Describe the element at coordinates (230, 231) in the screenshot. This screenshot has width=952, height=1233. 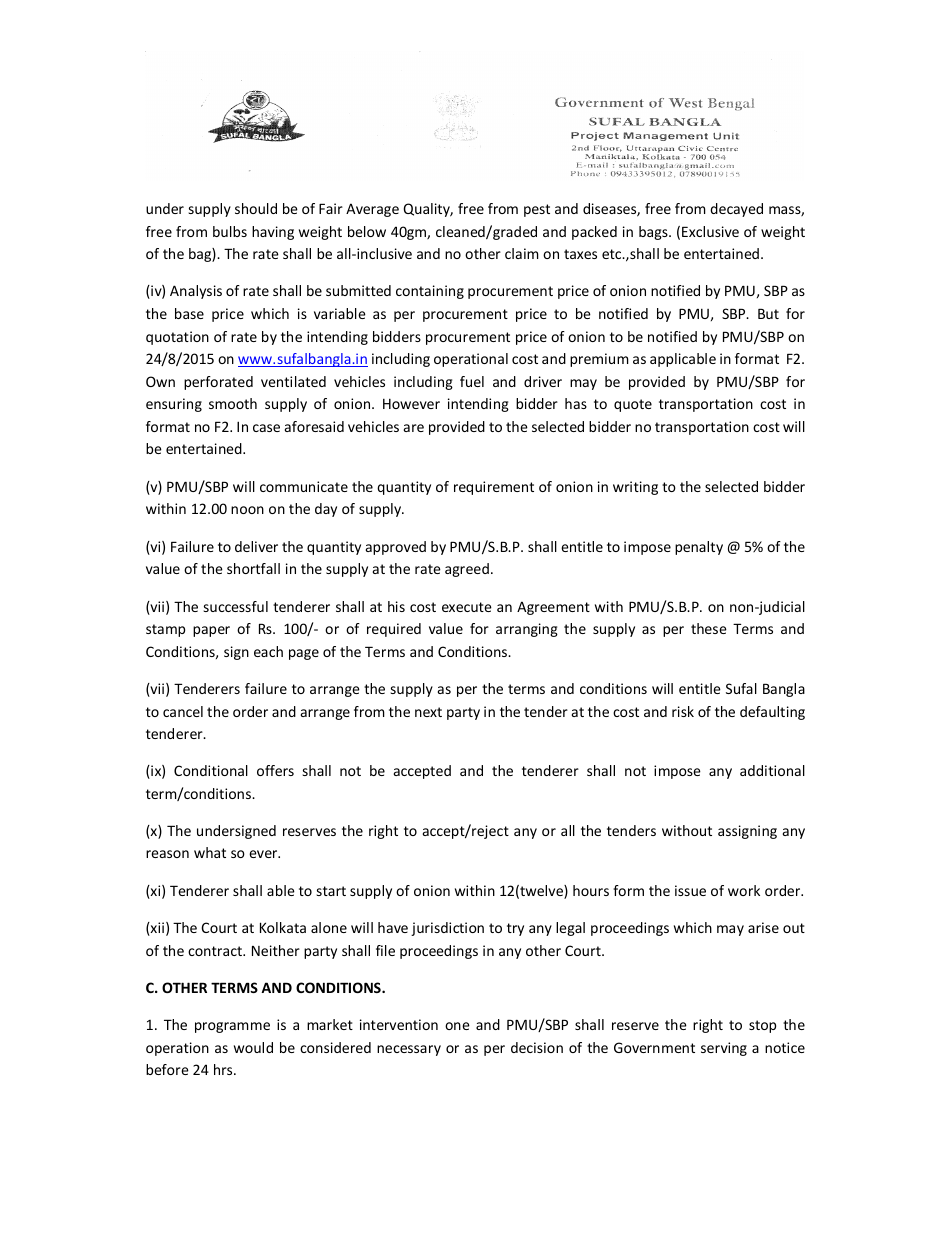
I see `bulbs` at that location.
